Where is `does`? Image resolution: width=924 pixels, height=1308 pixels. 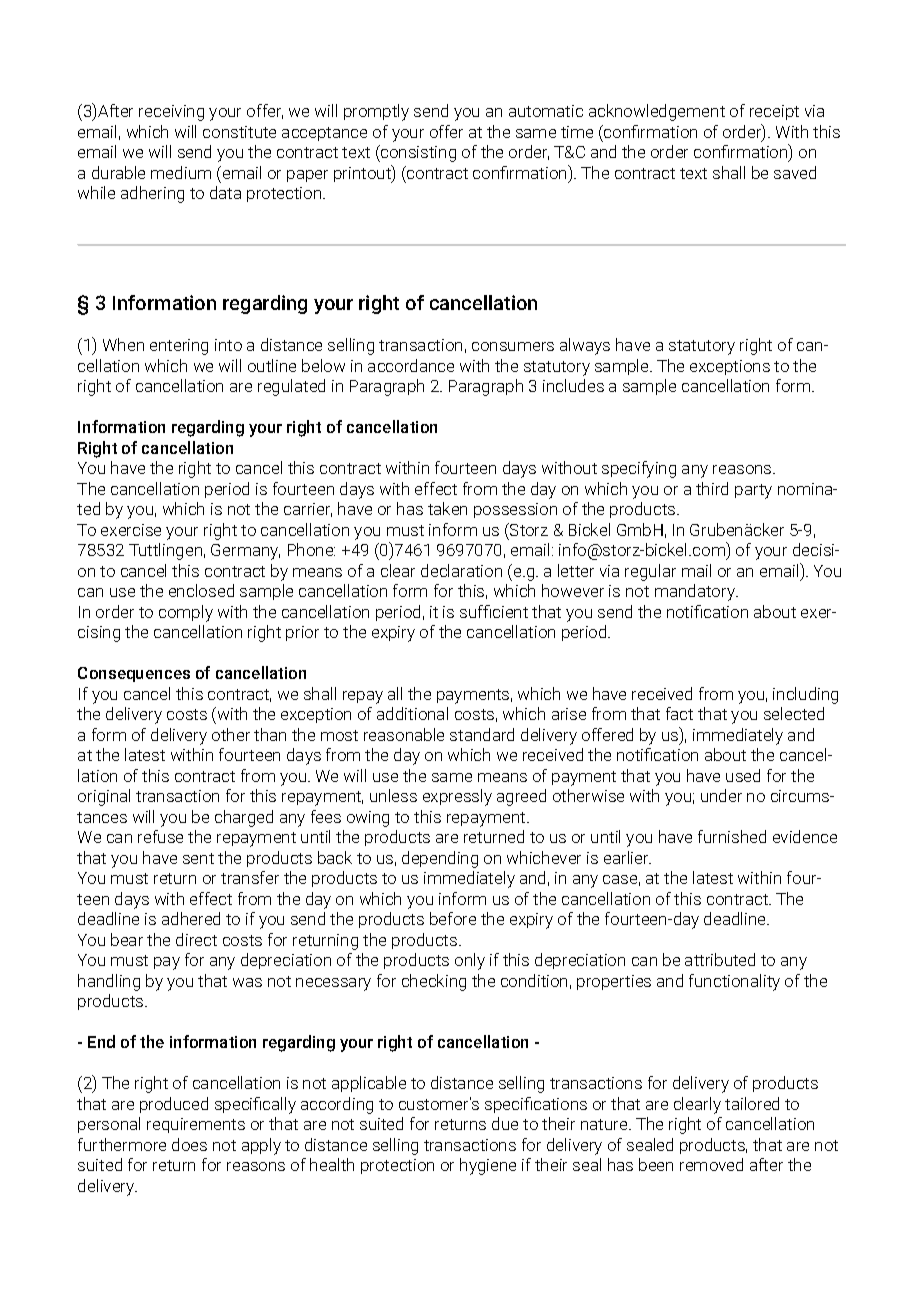
does is located at coordinates (189, 1144).
